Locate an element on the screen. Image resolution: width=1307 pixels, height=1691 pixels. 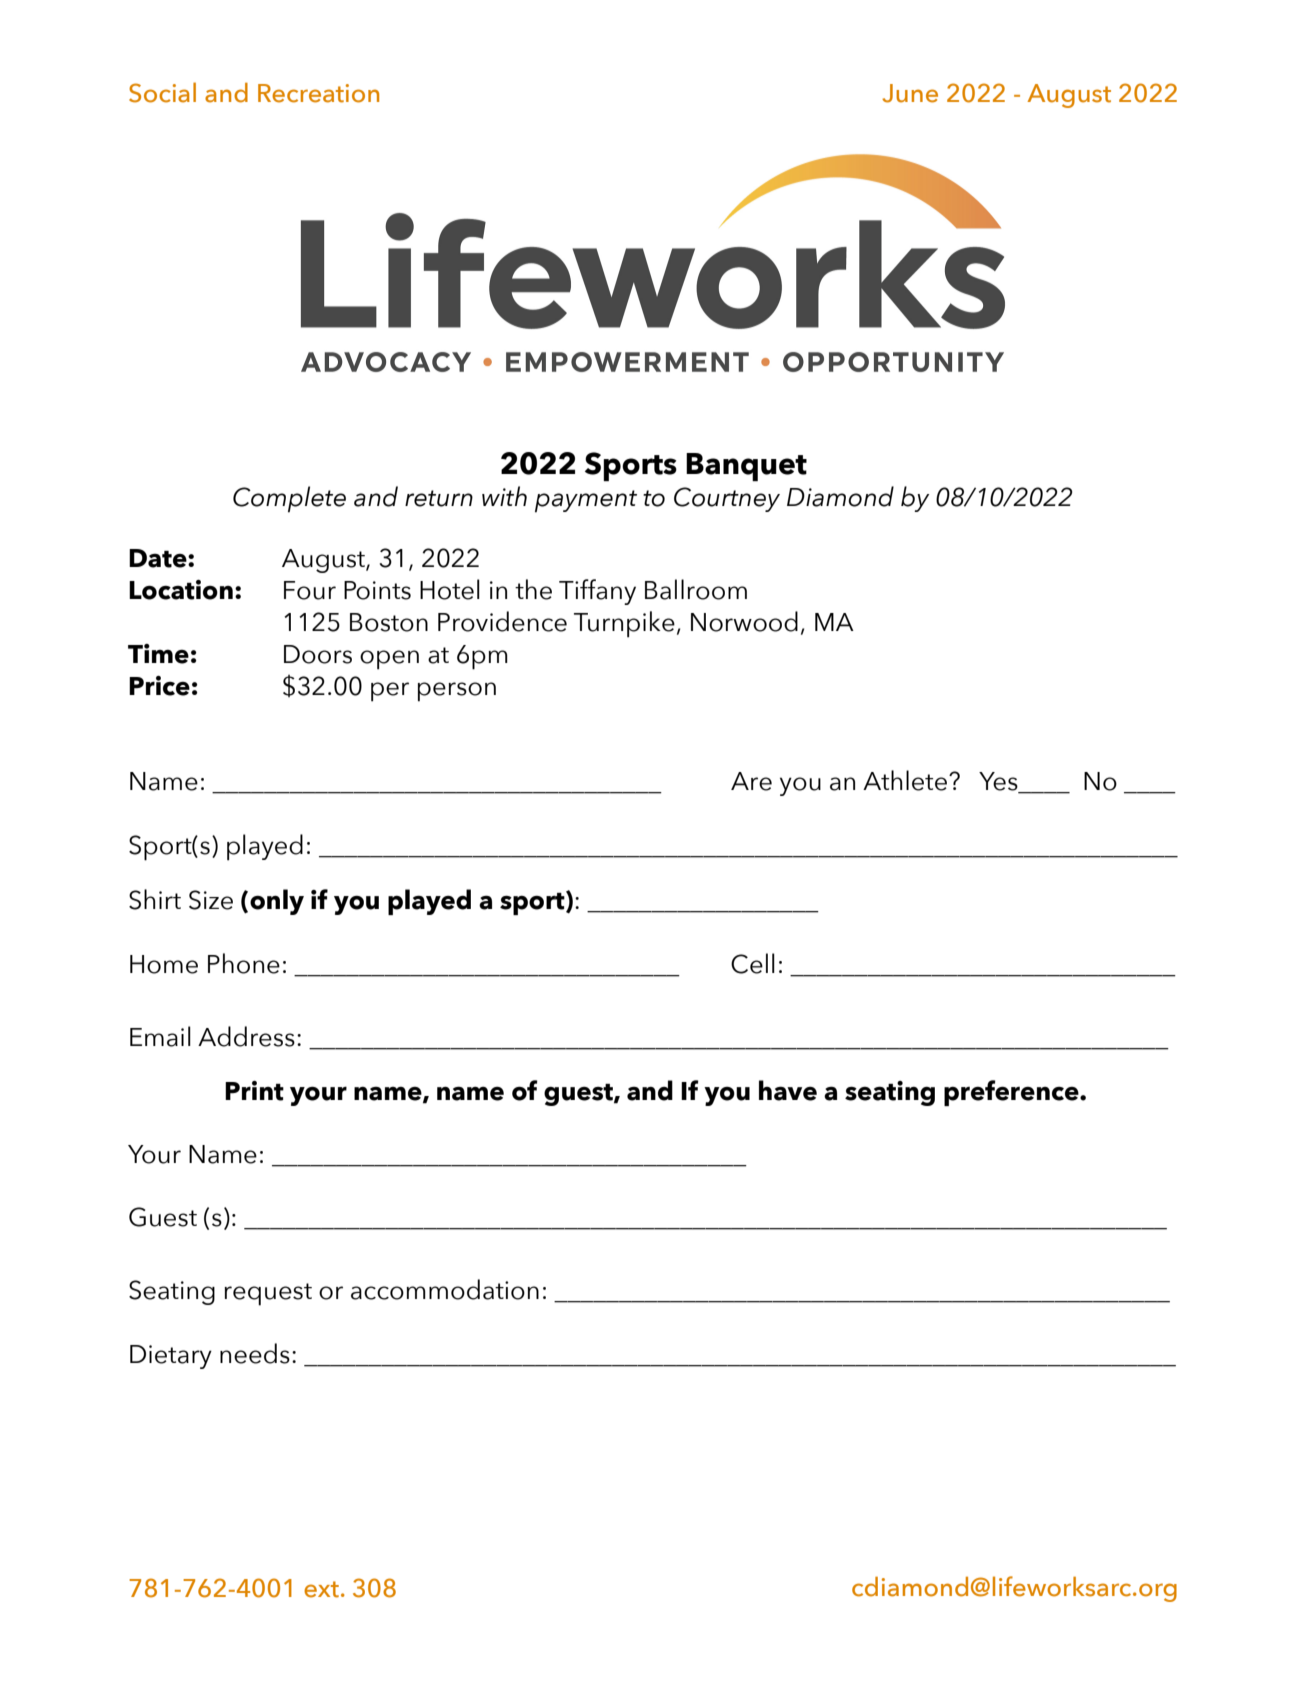
Are is located at coordinates (751, 781).
